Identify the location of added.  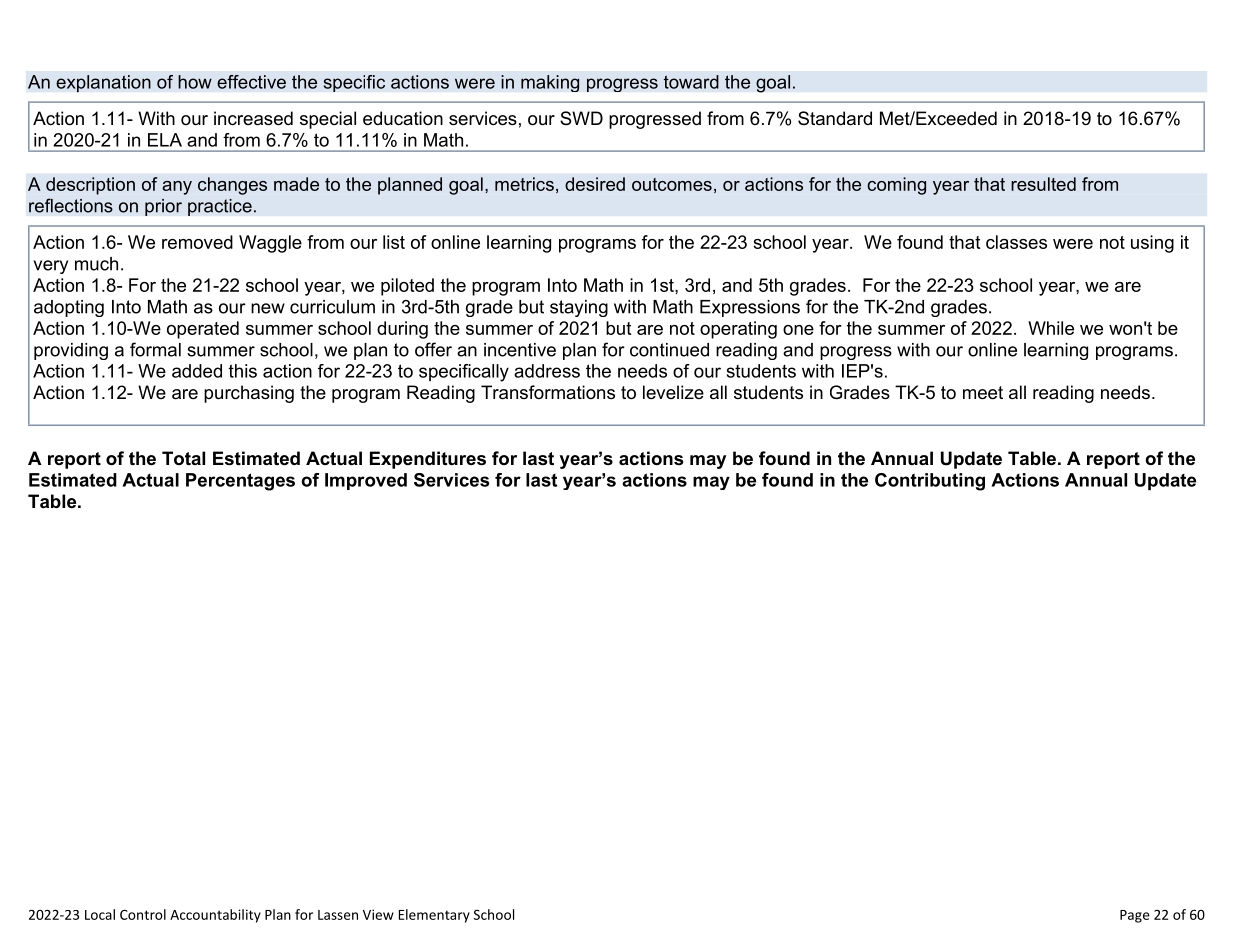
(197, 371).
